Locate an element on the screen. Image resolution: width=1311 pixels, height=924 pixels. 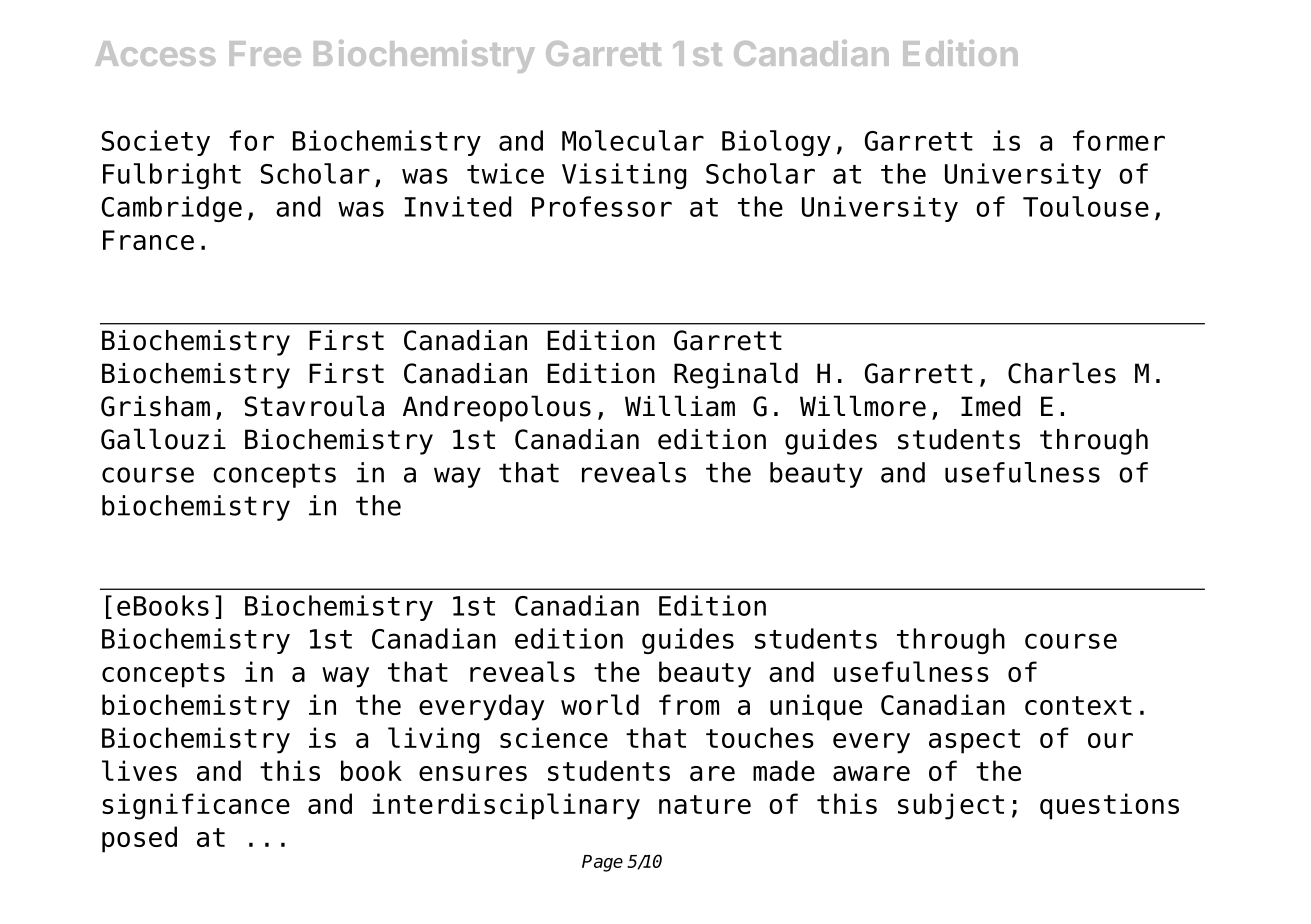
significance is located at coordinates (196, 806).
